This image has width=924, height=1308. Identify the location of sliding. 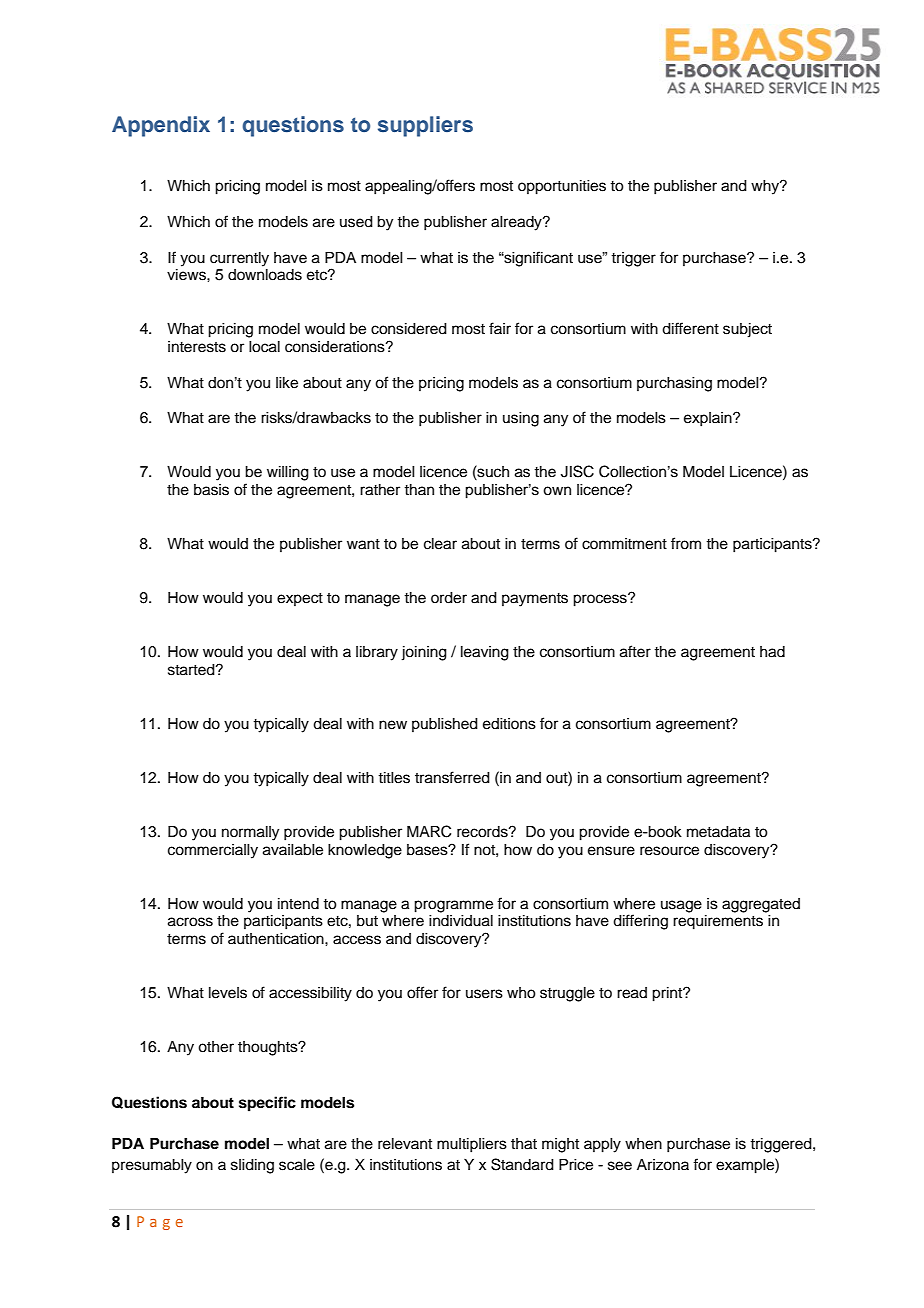
(252, 1166).
